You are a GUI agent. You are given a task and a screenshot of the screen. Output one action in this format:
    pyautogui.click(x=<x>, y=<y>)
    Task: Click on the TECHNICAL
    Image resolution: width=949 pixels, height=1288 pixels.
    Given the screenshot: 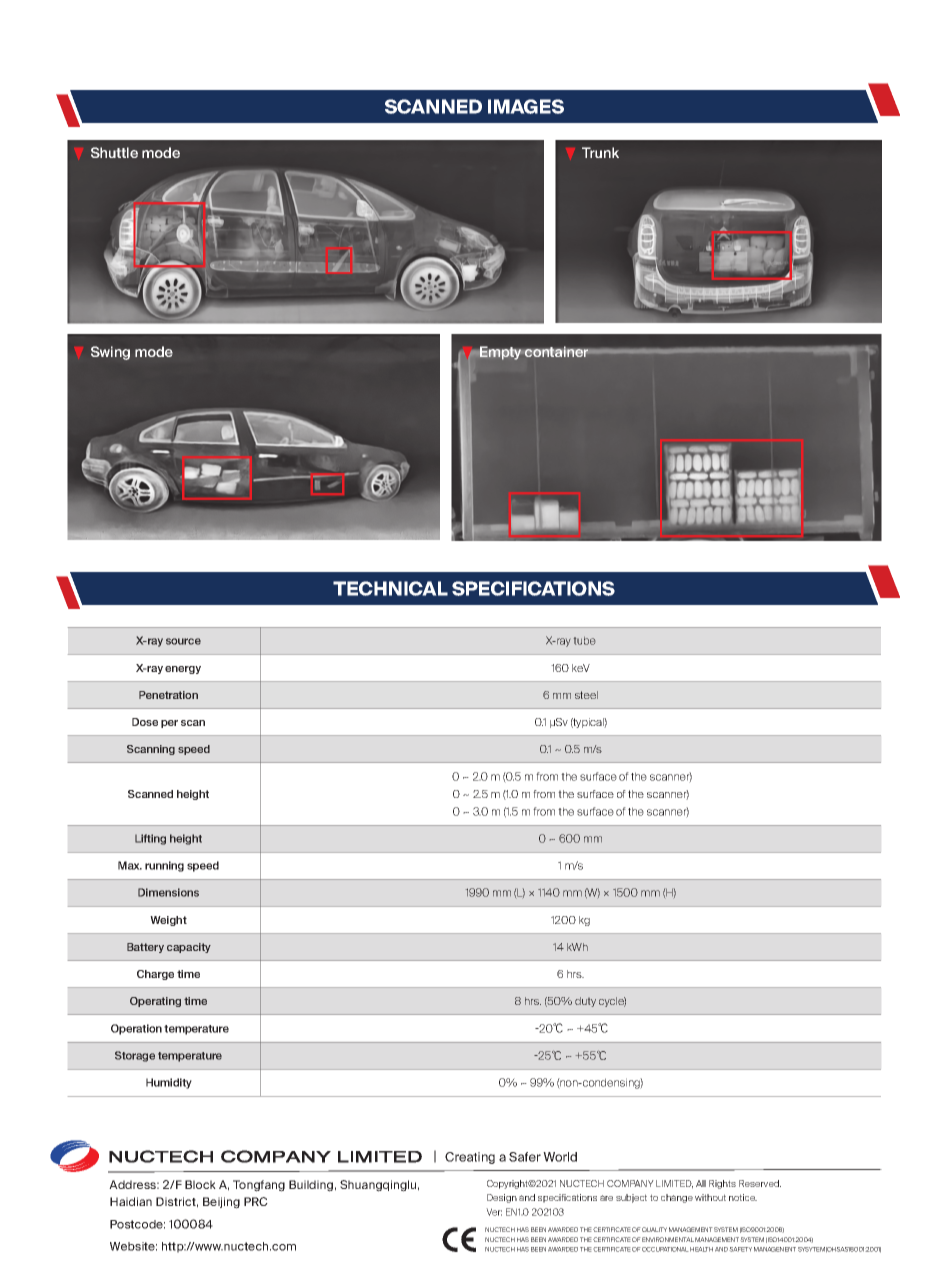 What is the action you would take?
    pyautogui.click(x=390, y=588)
